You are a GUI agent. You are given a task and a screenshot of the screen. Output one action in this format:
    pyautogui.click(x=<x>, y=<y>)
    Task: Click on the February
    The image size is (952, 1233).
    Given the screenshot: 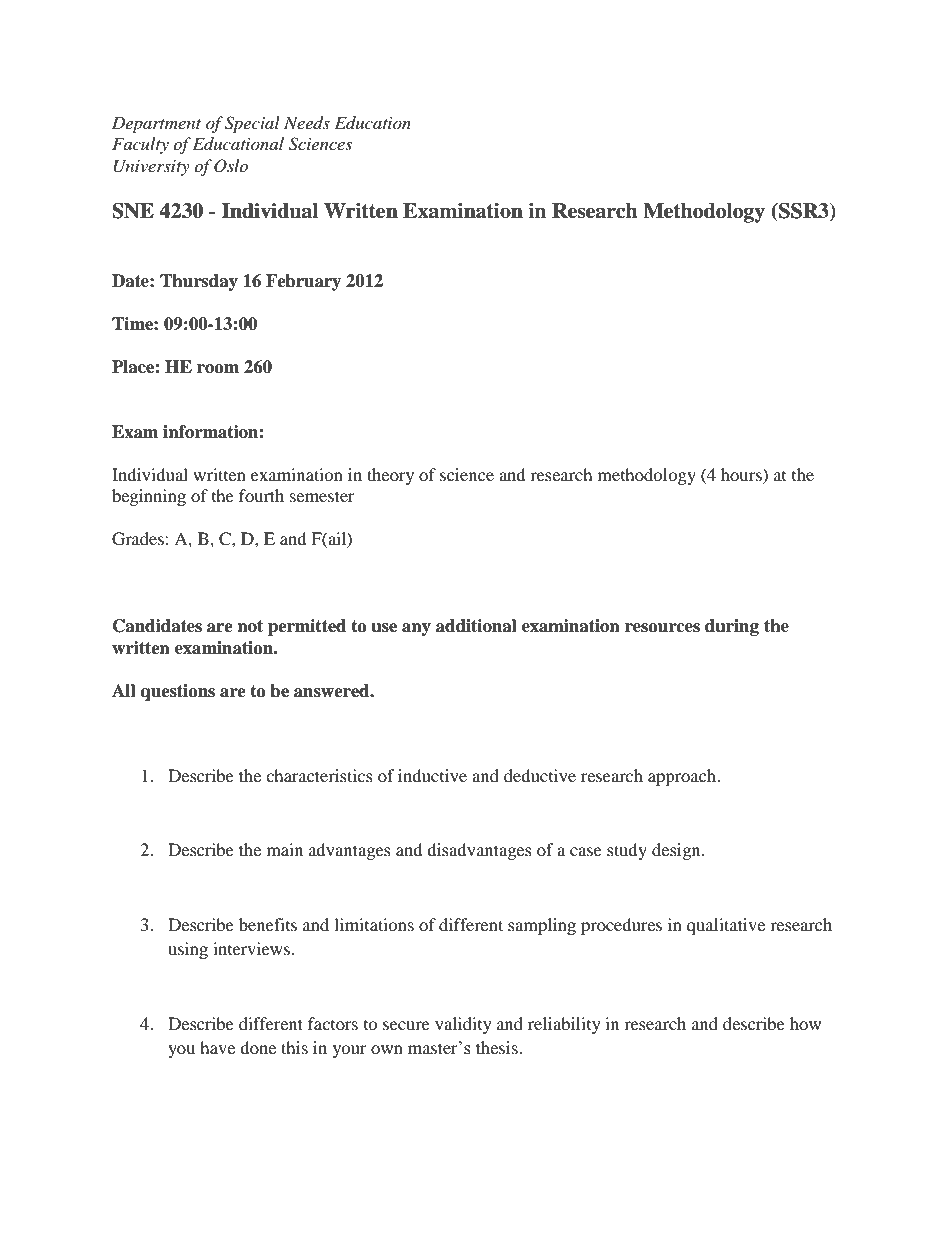 What is the action you would take?
    pyautogui.click(x=303, y=282)
